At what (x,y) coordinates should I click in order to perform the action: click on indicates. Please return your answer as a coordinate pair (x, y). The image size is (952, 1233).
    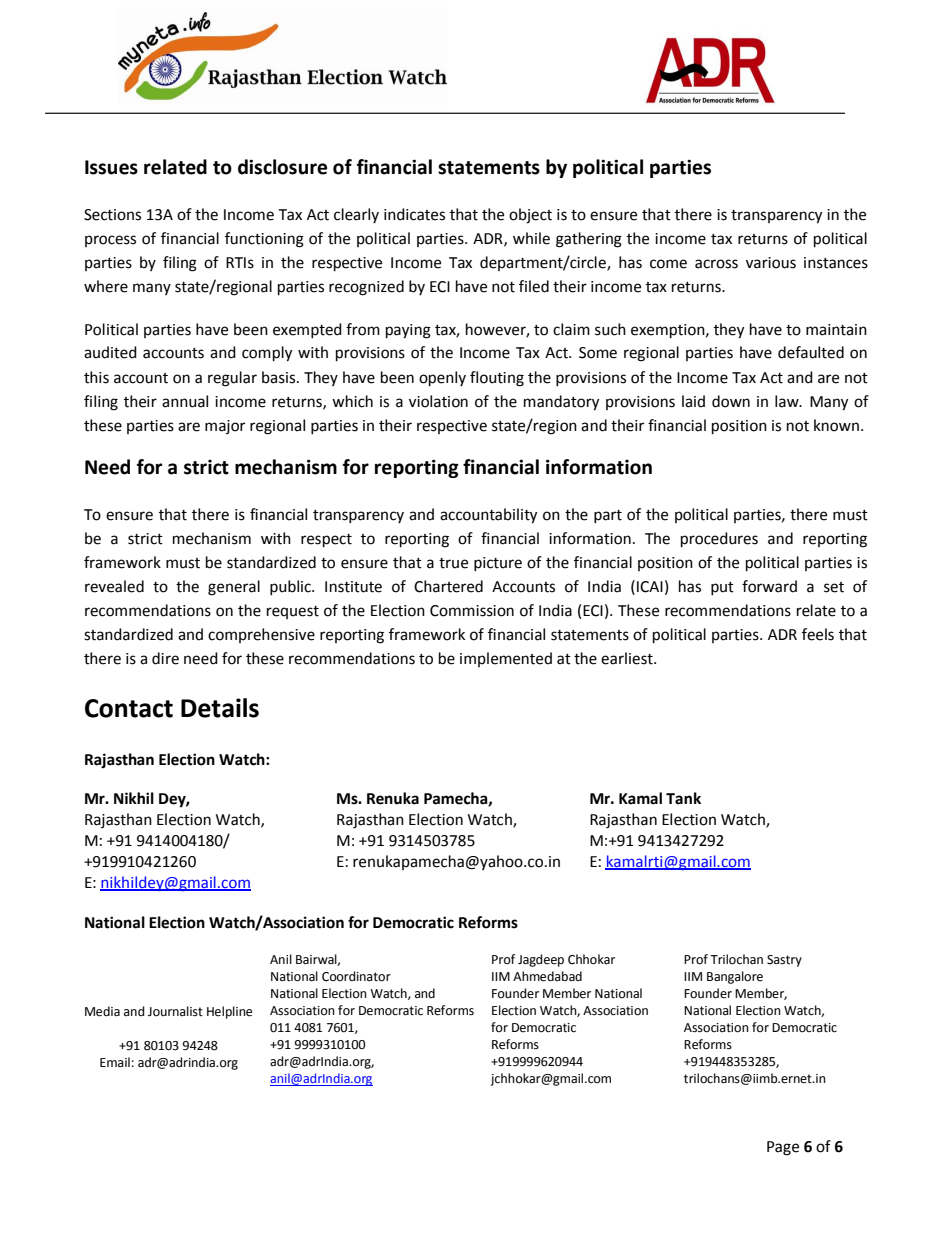
    Looking at the image, I should click on (414, 214).
